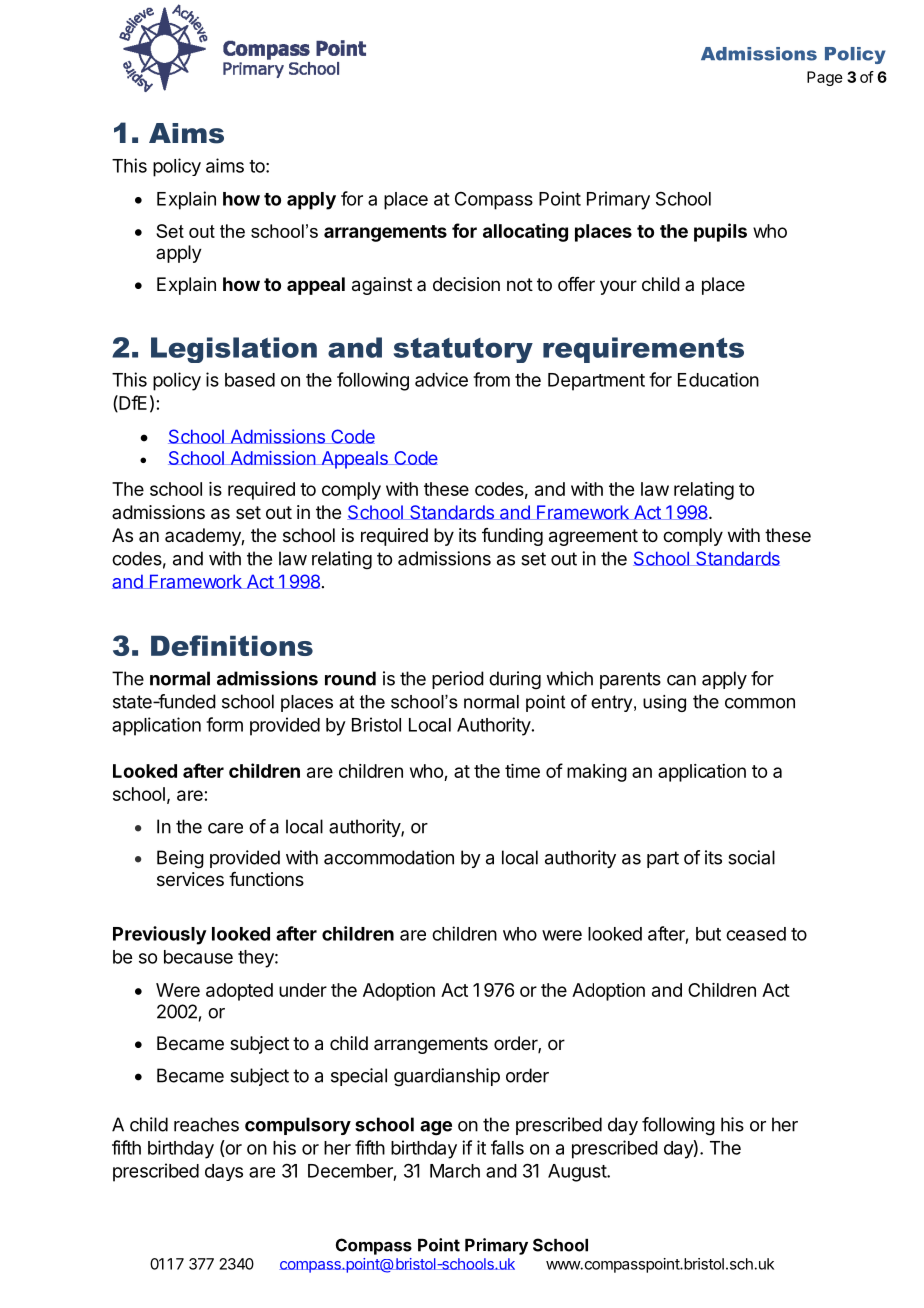  What do you see at coordinates (515, 680) in the page?
I see `during` at bounding box center [515, 680].
